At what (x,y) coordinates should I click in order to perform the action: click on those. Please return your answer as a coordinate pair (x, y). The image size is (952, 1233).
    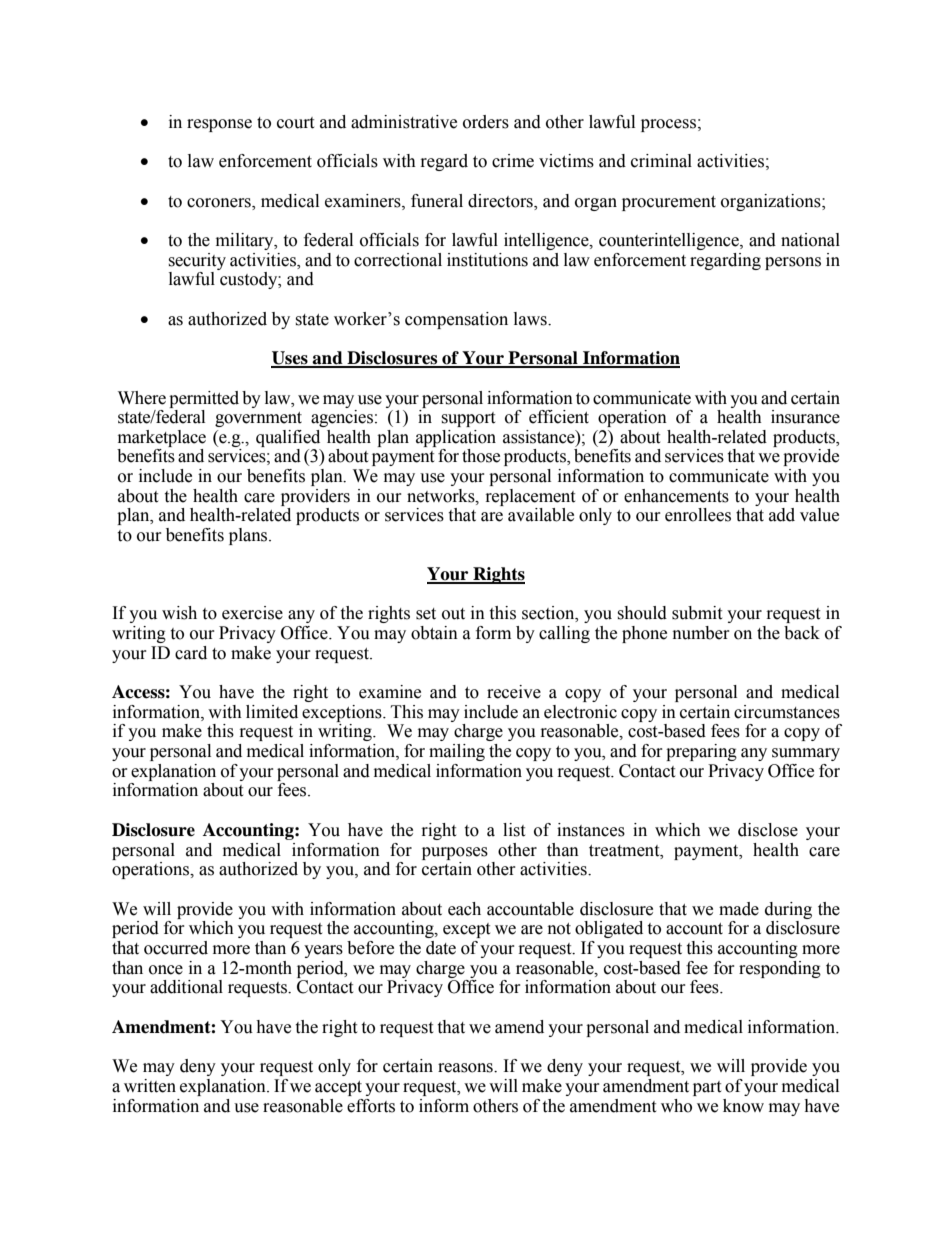
    Looking at the image, I should click on (481, 456).
